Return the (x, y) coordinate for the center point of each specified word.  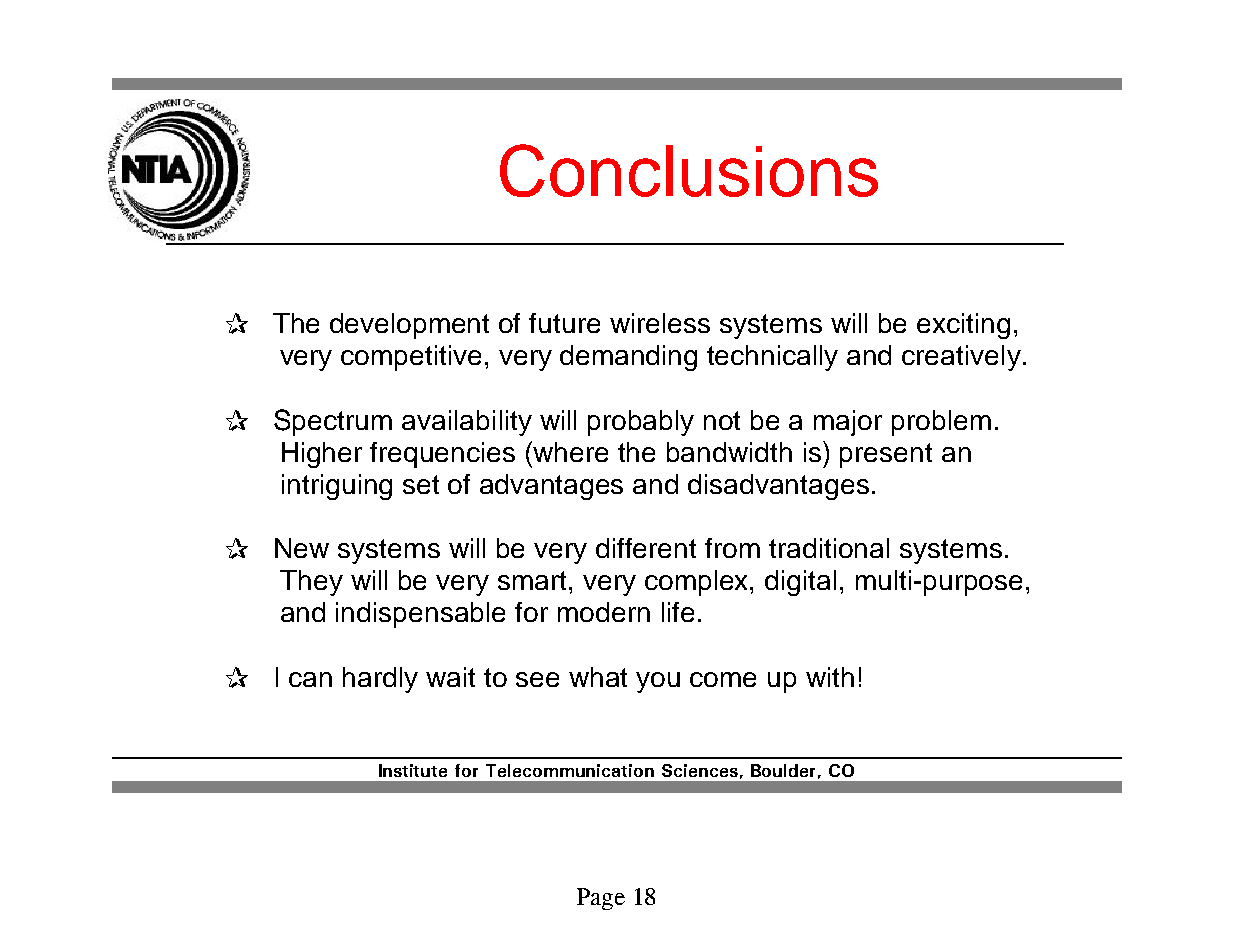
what (598, 677)
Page (601, 899)
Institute (413, 770)
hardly (380, 680)
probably (641, 423)
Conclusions (689, 170)
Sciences (700, 770)
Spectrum (333, 422)
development (409, 326)
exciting (963, 326)
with (830, 677)
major (848, 423)
